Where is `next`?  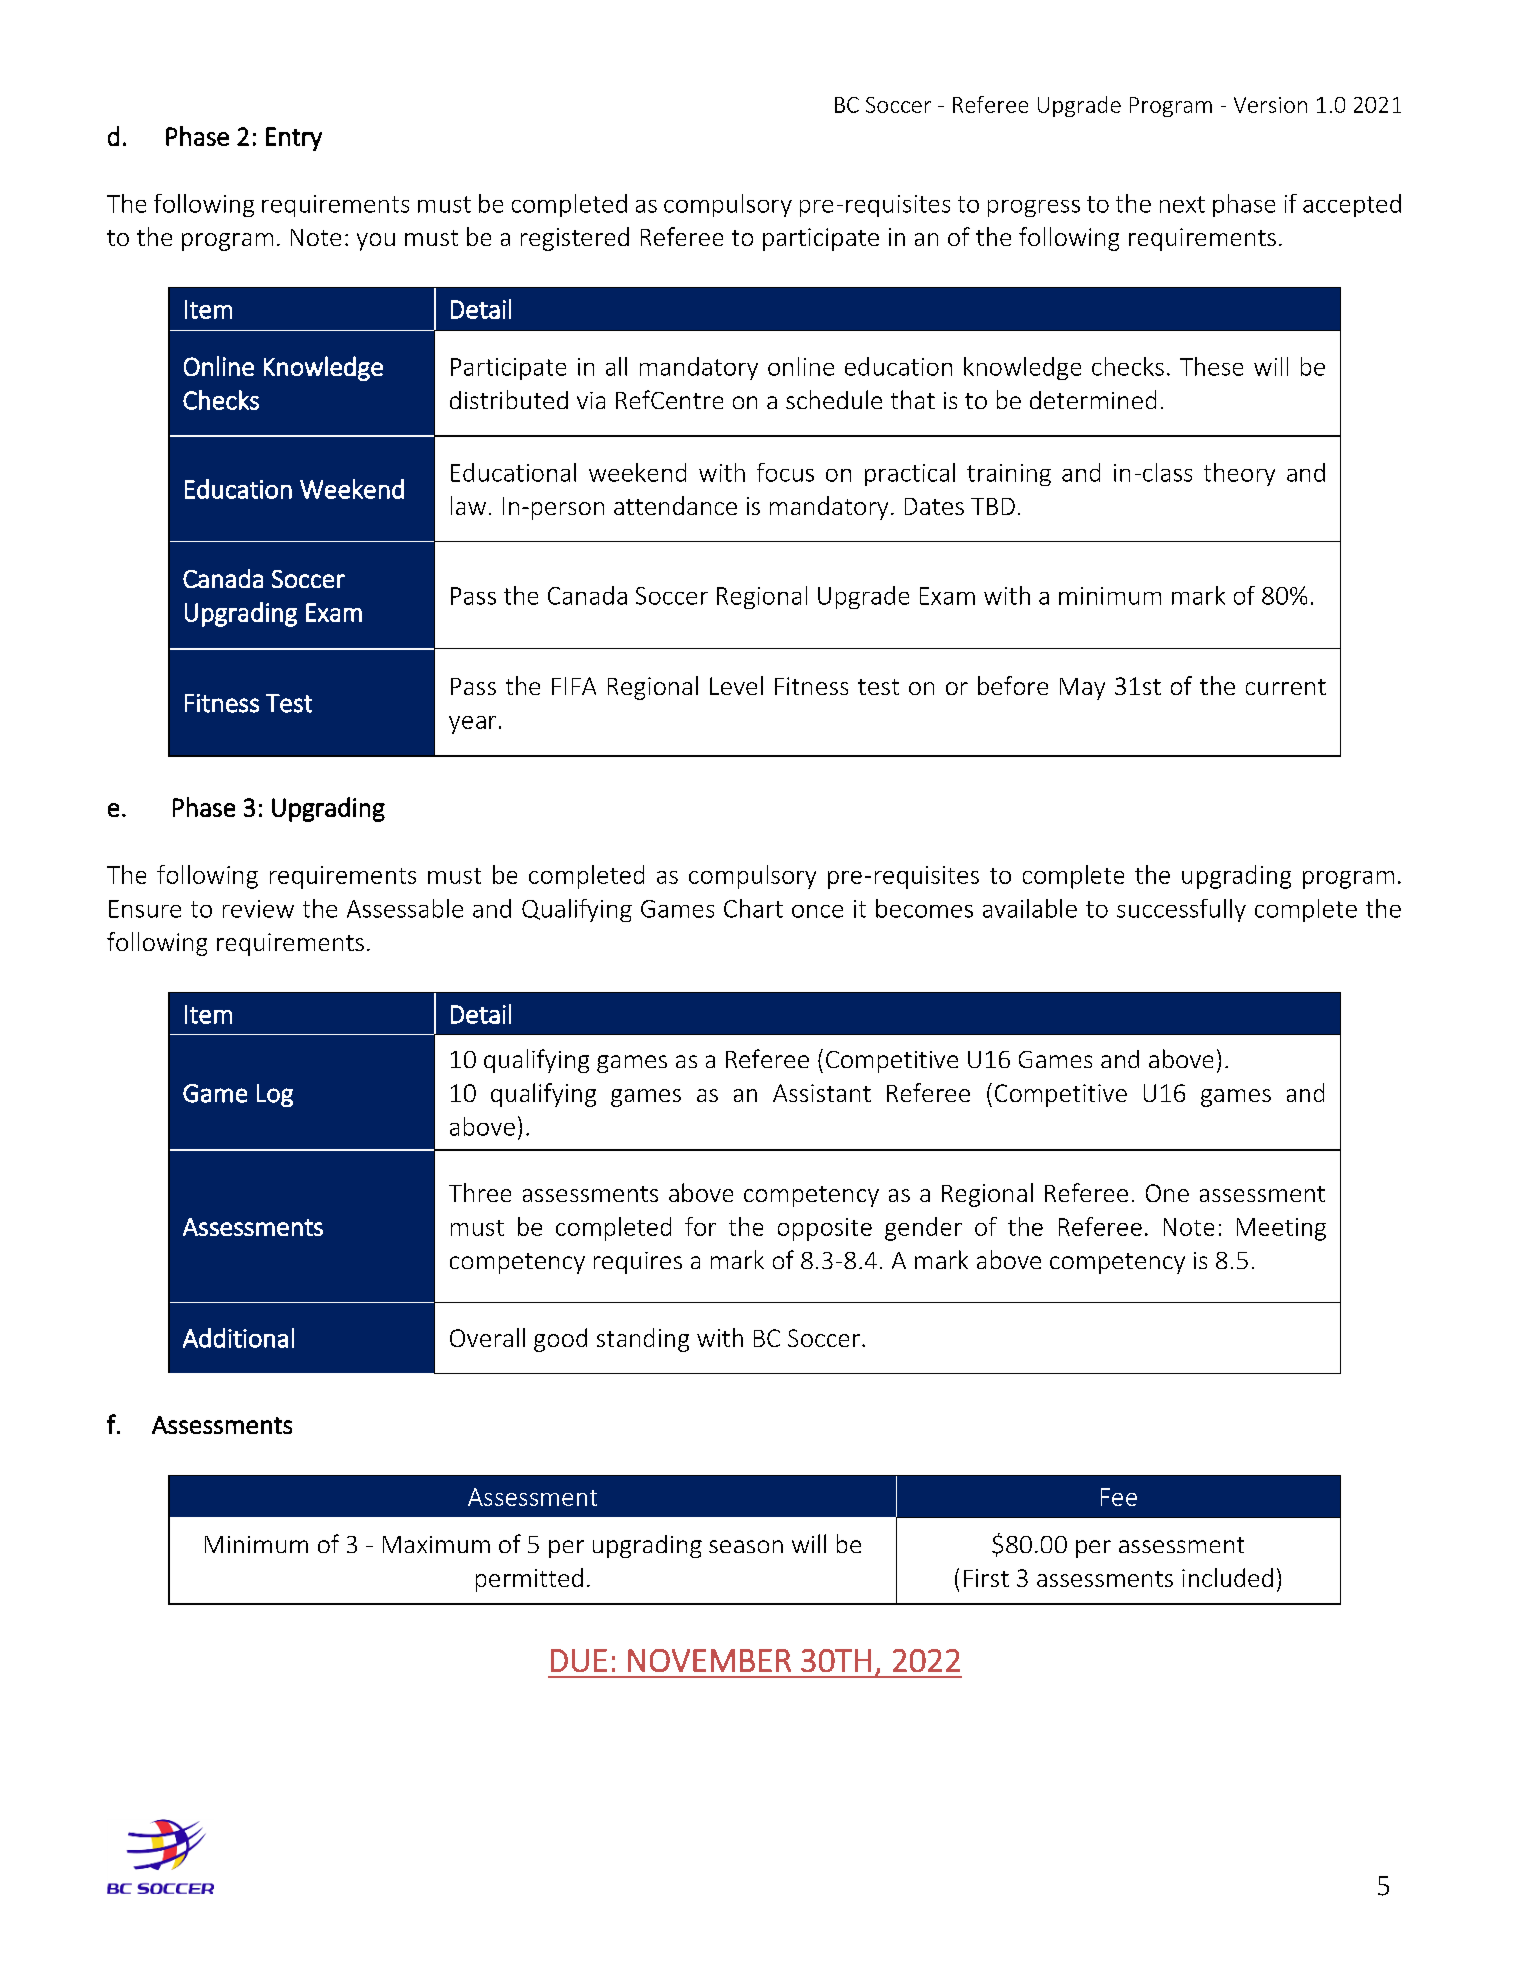 next is located at coordinates (1182, 204).
